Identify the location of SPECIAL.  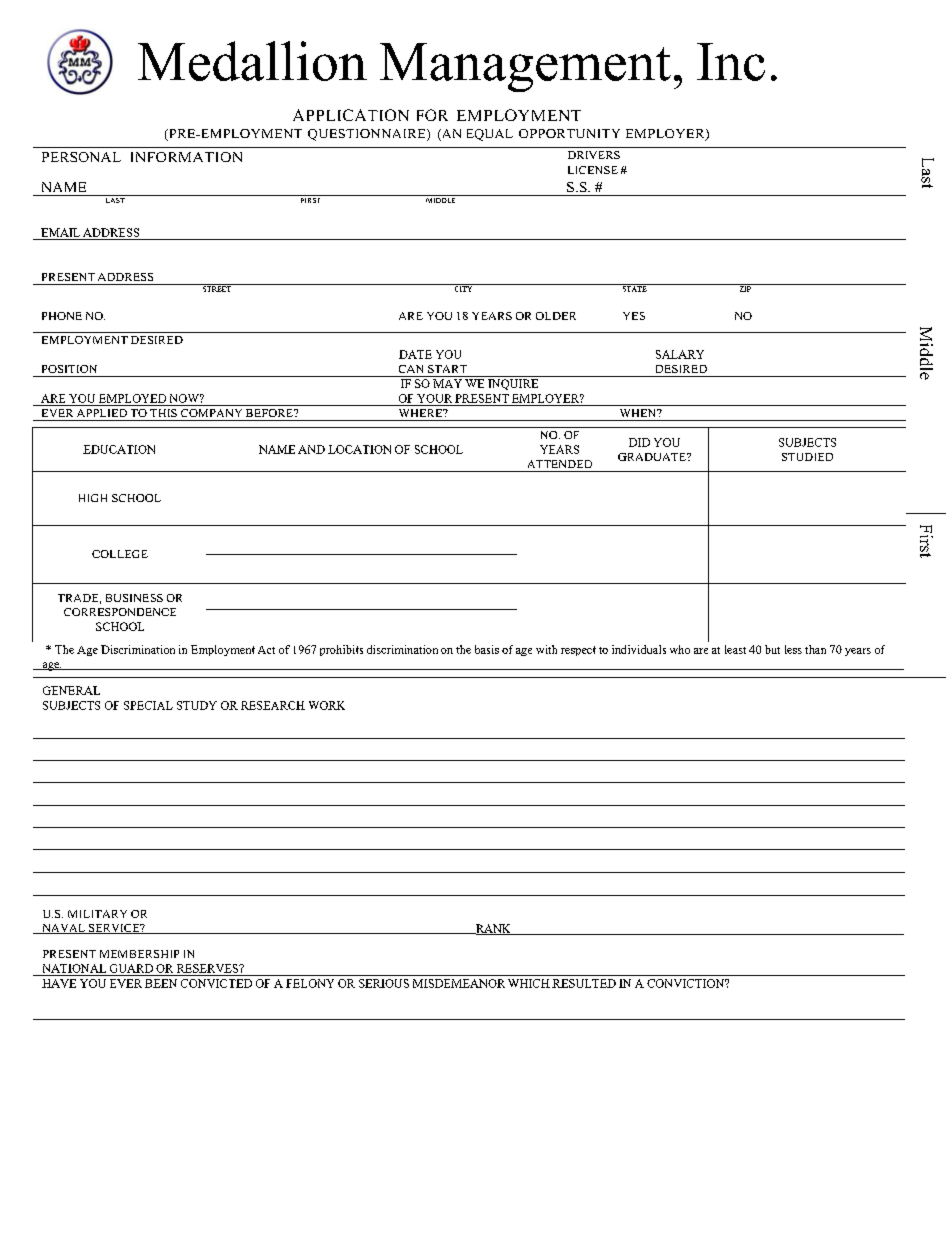
(148, 705).
